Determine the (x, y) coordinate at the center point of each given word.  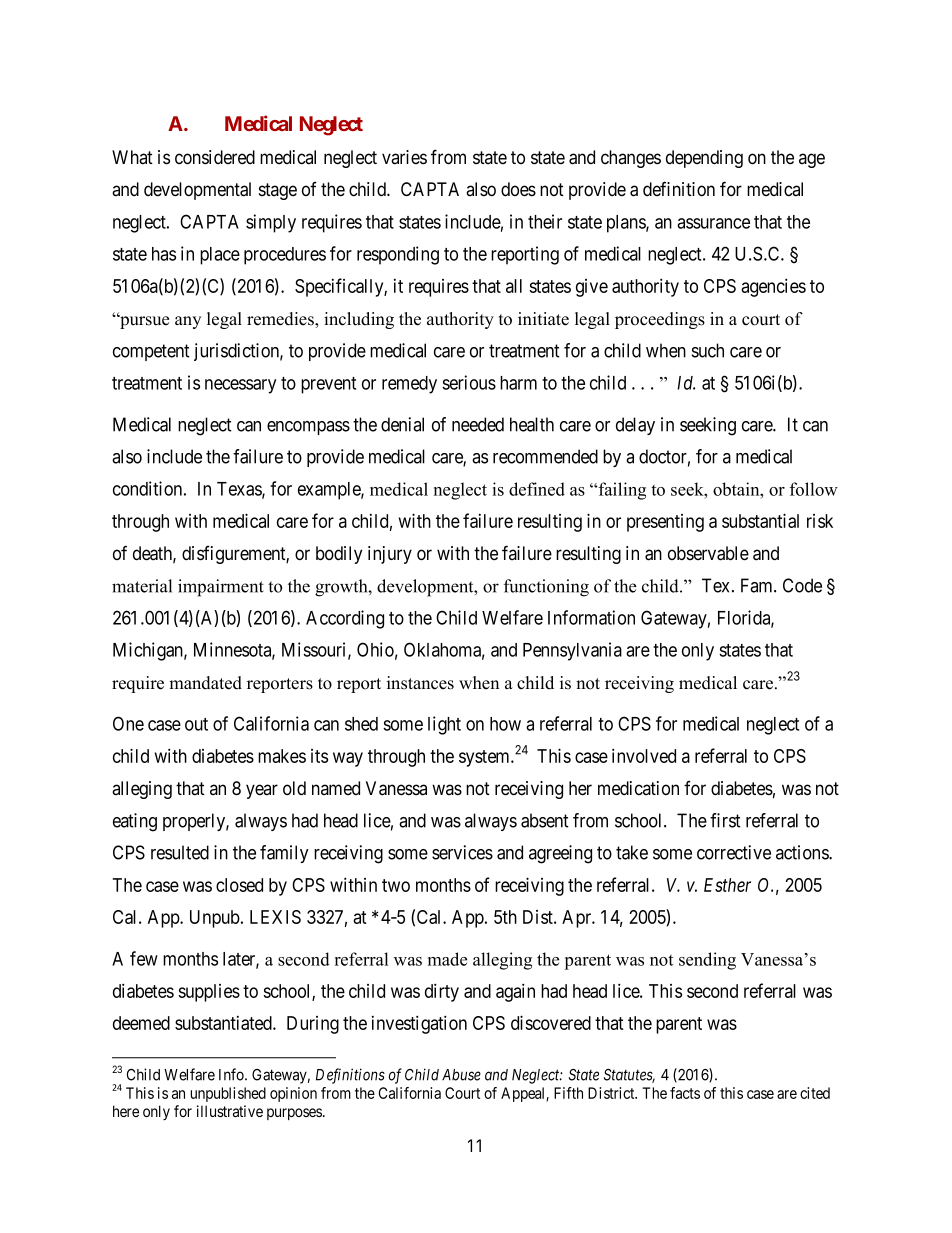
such (708, 350)
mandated (205, 683)
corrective (734, 852)
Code (802, 585)
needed (478, 424)
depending (704, 159)
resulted (180, 852)
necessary (240, 386)
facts (685, 1093)
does (518, 189)
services (462, 852)
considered (215, 157)
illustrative (230, 1111)
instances (420, 683)
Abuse (461, 1075)
